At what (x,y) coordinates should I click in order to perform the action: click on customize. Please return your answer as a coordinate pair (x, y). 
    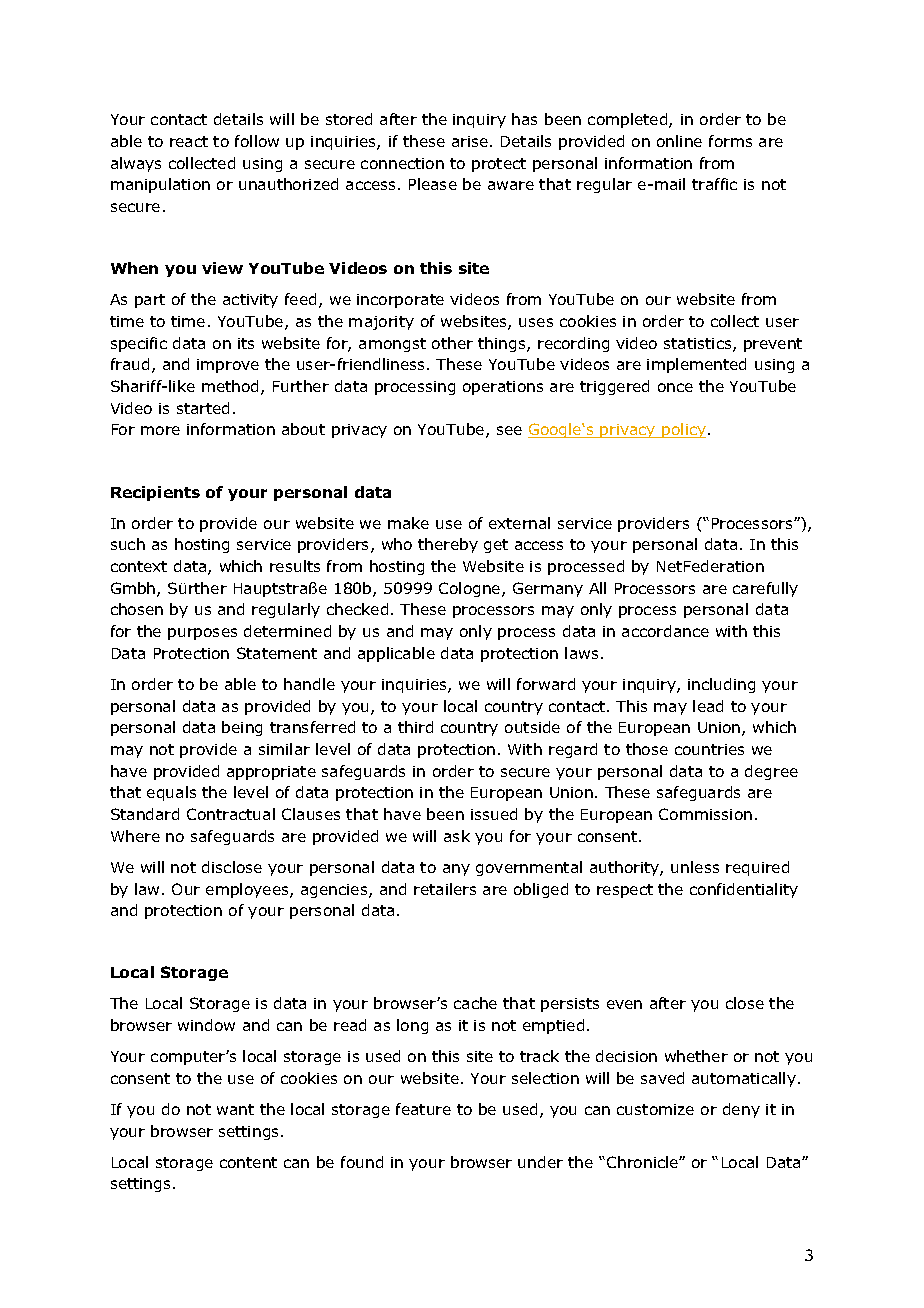
    Looking at the image, I should click on (655, 1109).
